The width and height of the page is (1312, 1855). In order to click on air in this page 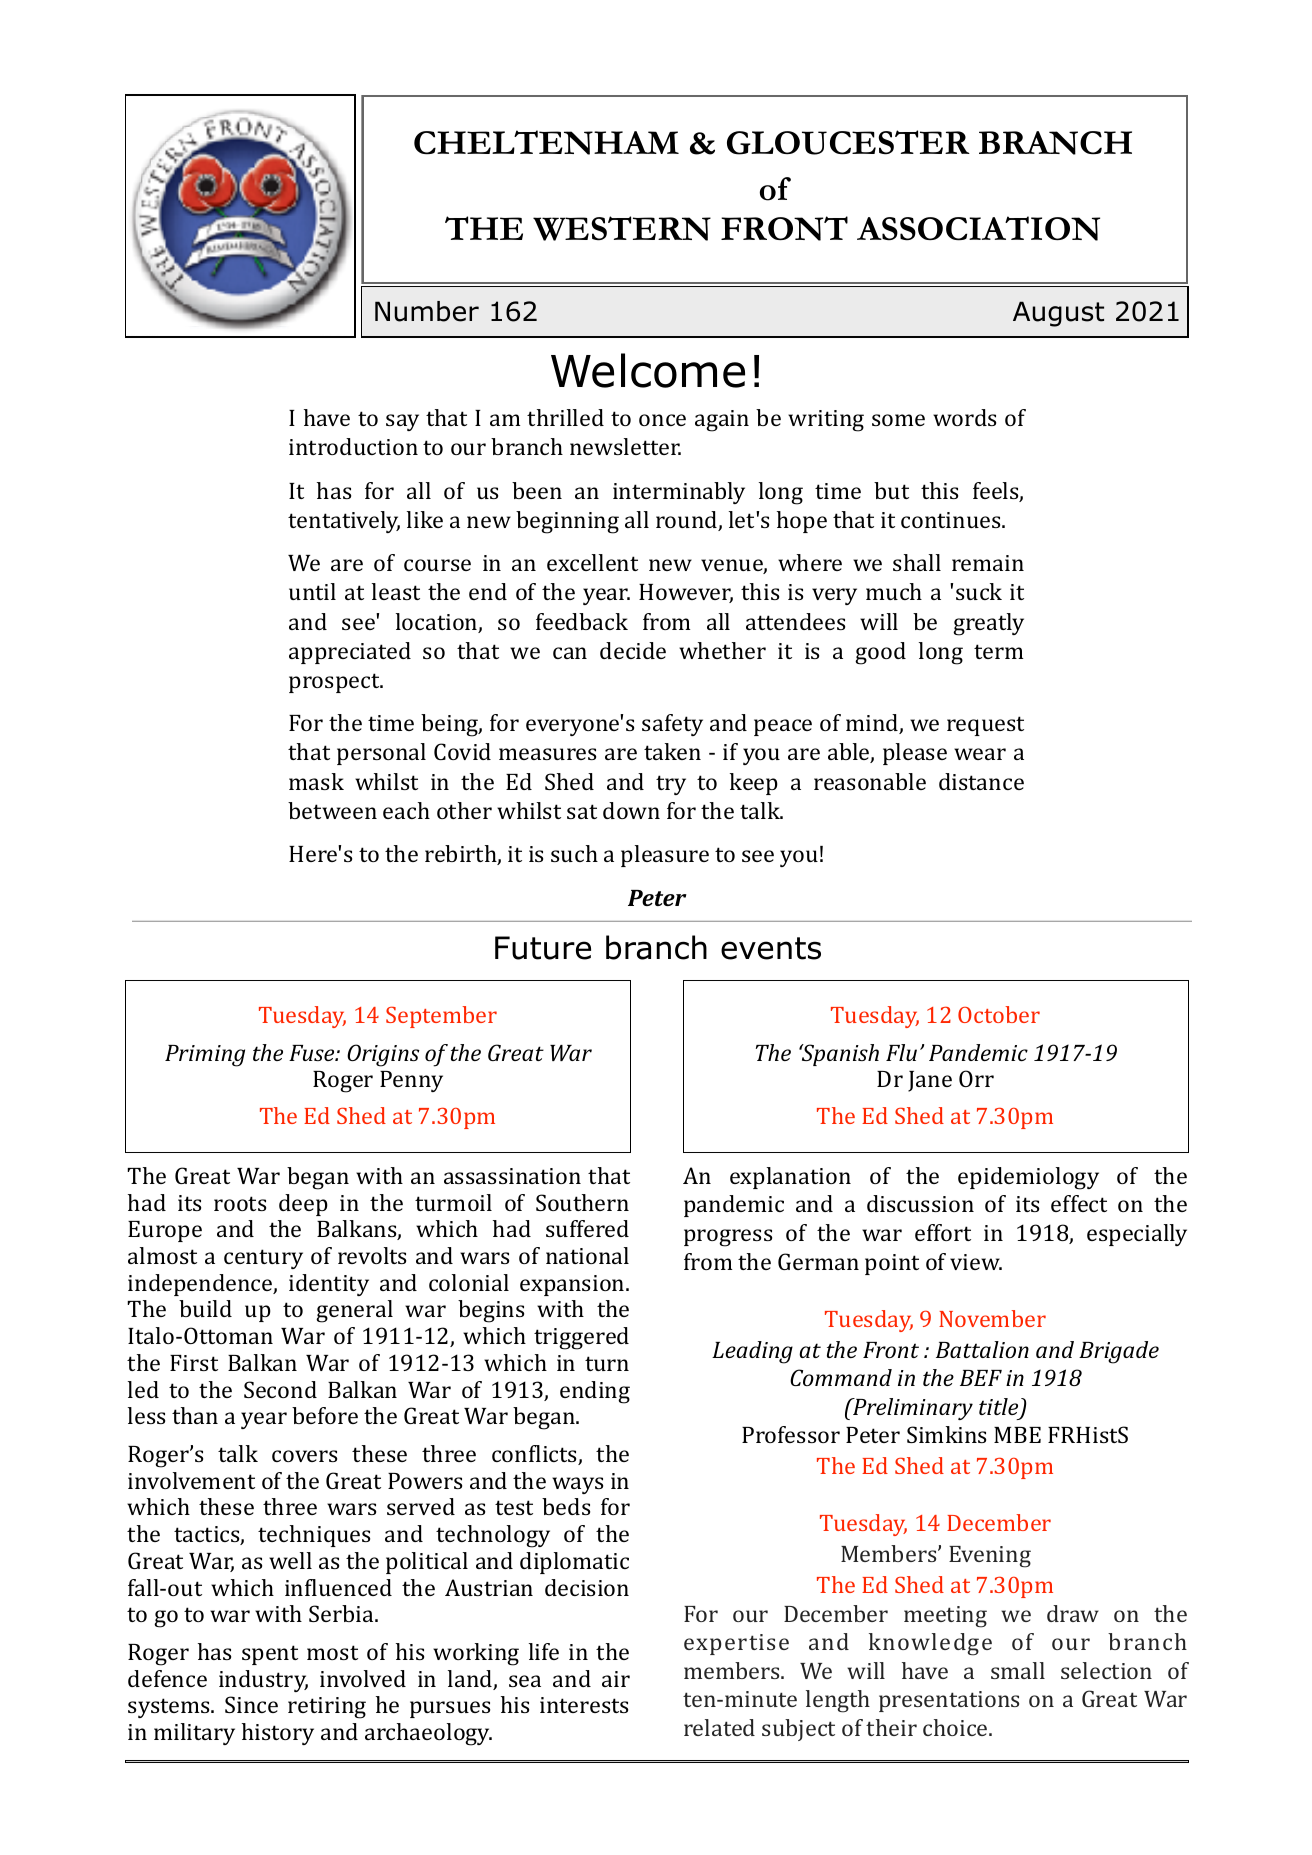, I will do `click(616, 1679)`.
